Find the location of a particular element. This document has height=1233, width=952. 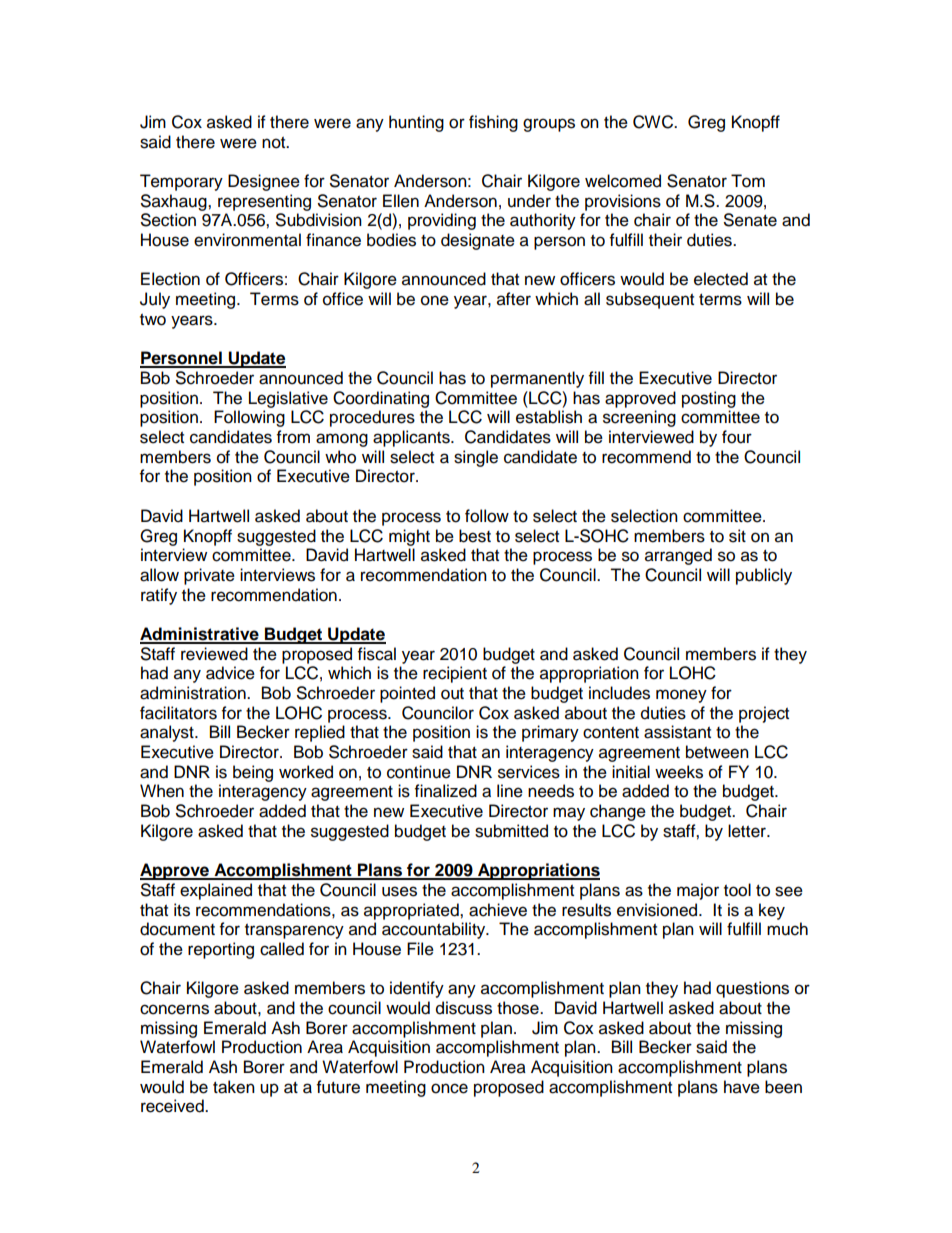

discuss is located at coordinates (464, 1008).
